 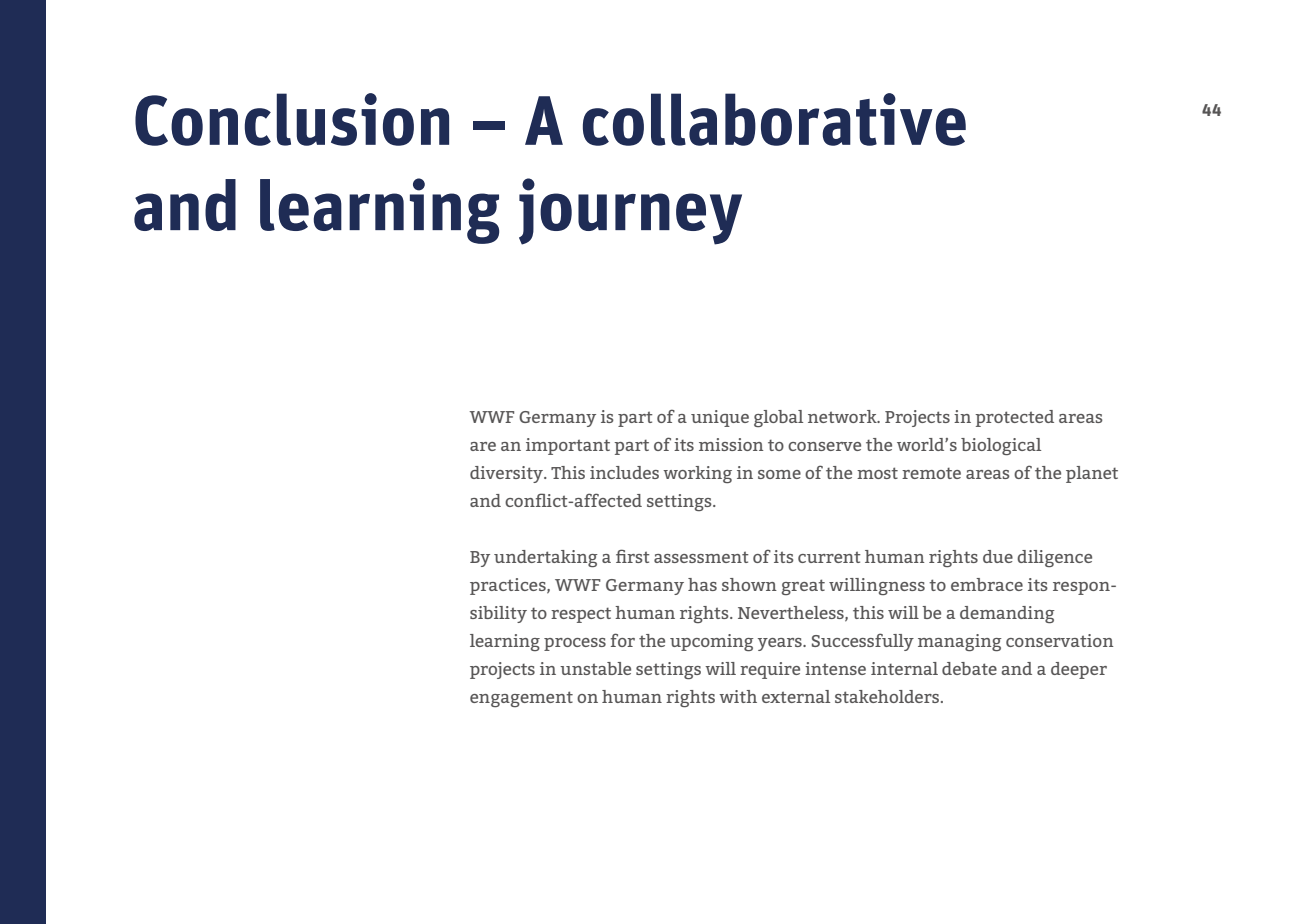 What do you see at coordinates (720, 418) in the screenshot?
I see `unique` at bounding box center [720, 418].
